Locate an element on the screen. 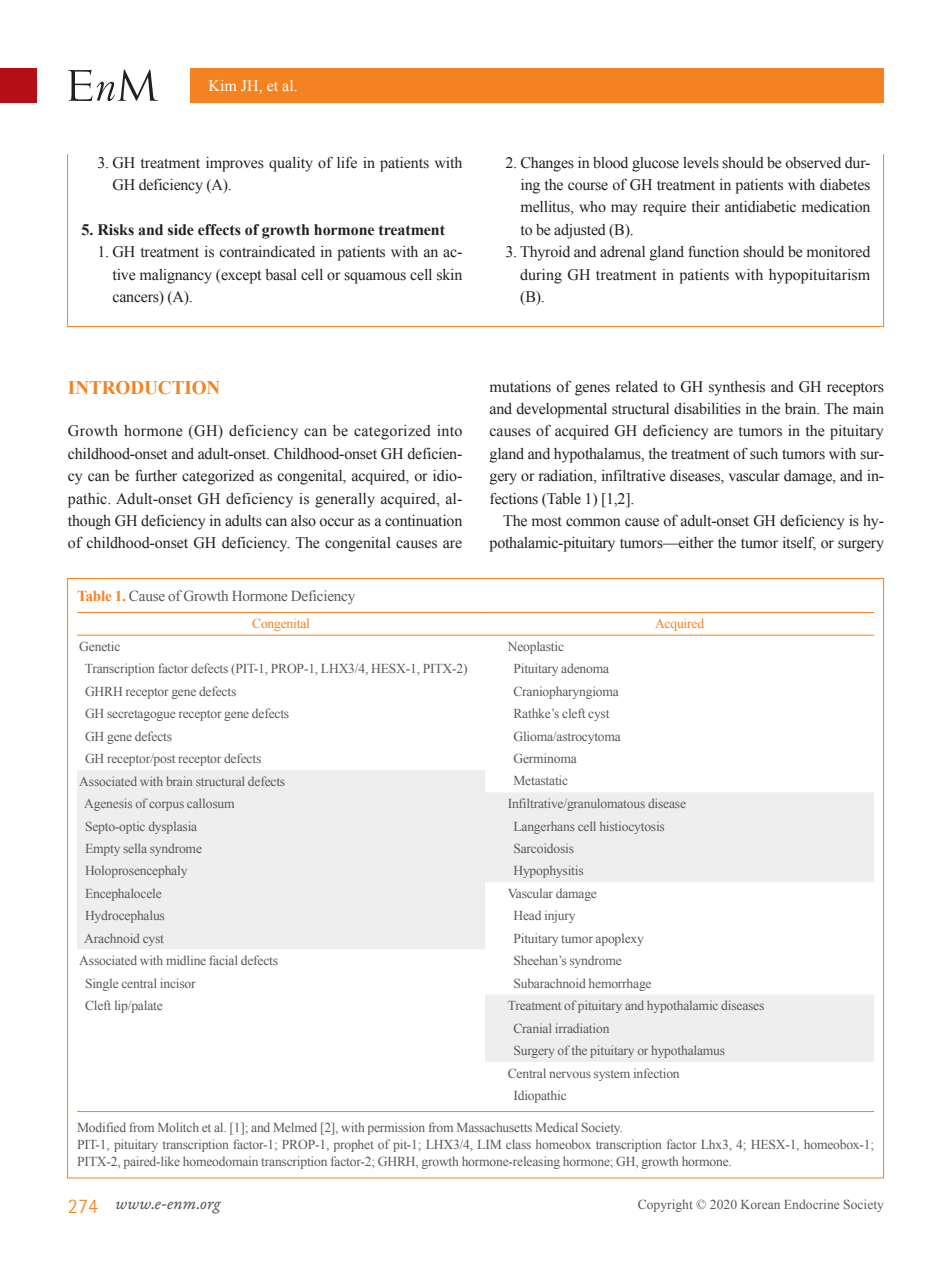 This screenshot has width=952, height=1270. itself is located at coordinates (799, 544).
